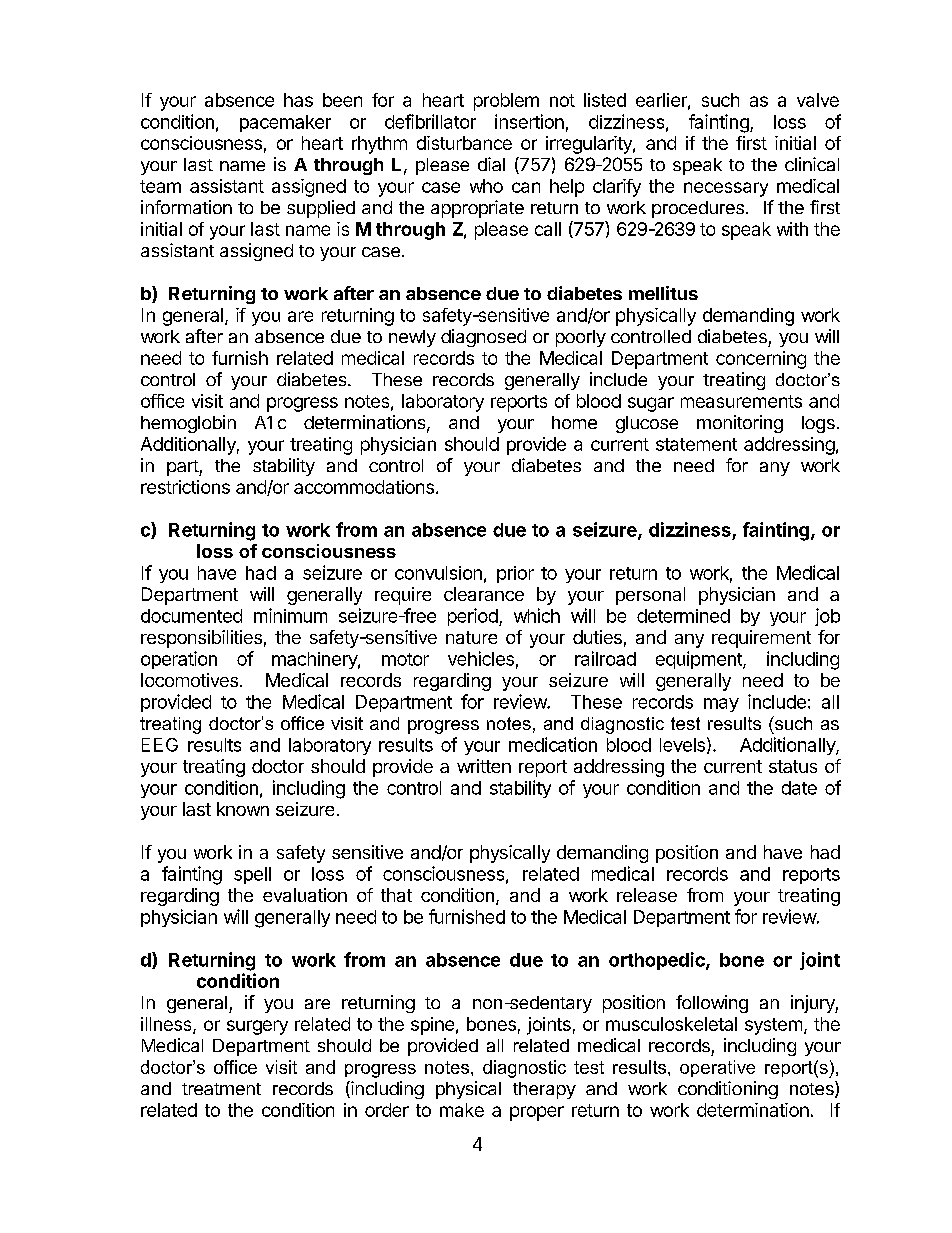  Describe the element at coordinates (812, 164) in the screenshot. I see `clinical` at that location.
